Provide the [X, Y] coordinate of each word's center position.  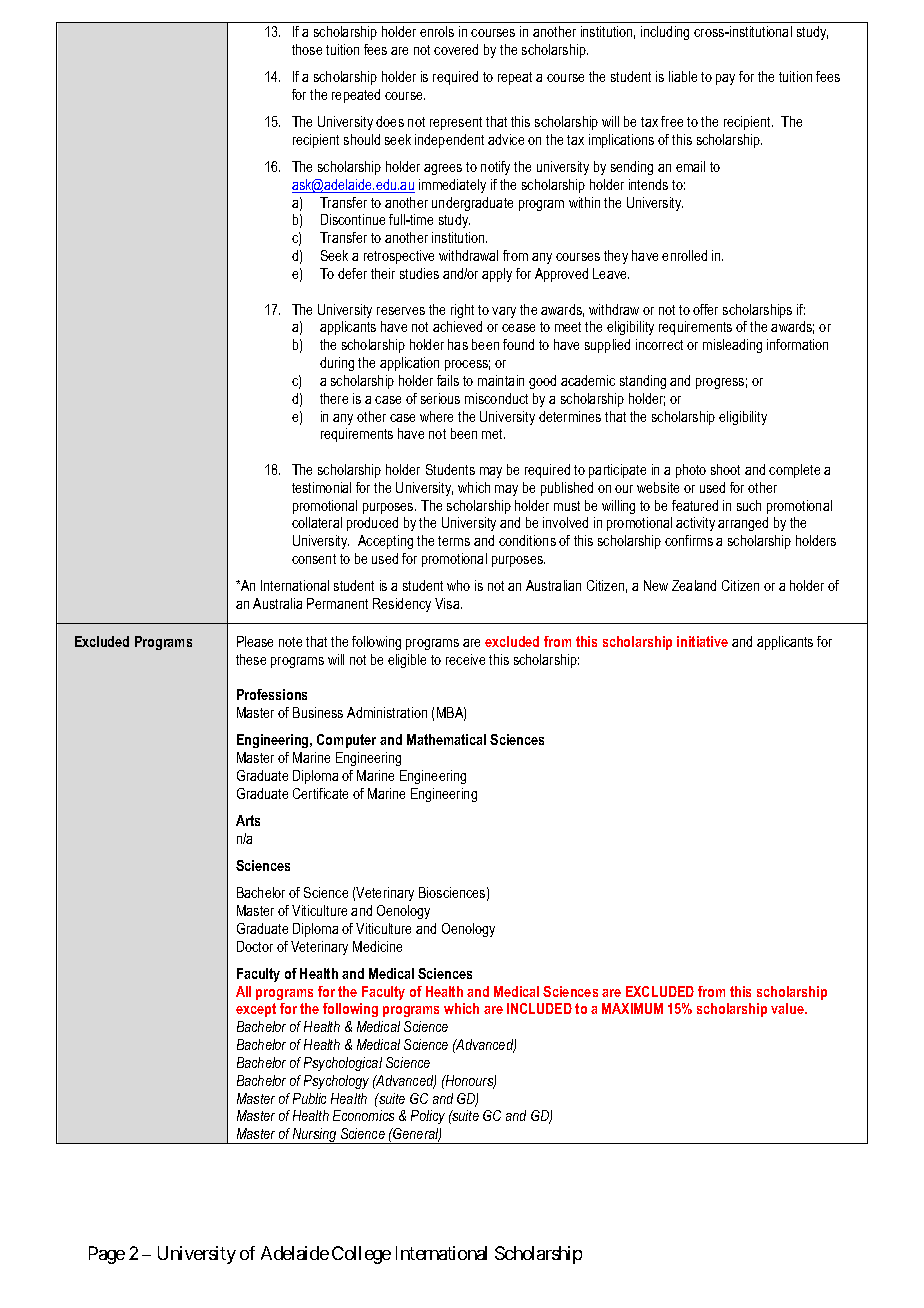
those [307, 49]
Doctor [255, 946]
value [788, 1008]
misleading [732, 346]
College [361, 1255]
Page [107, 1255]
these [251, 659]
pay [725, 79]
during [337, 364]
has [458, 344]
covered [456, 49]
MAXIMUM [632, 1008]
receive [465, 659]
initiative [702, 641]
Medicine [377, 946]
